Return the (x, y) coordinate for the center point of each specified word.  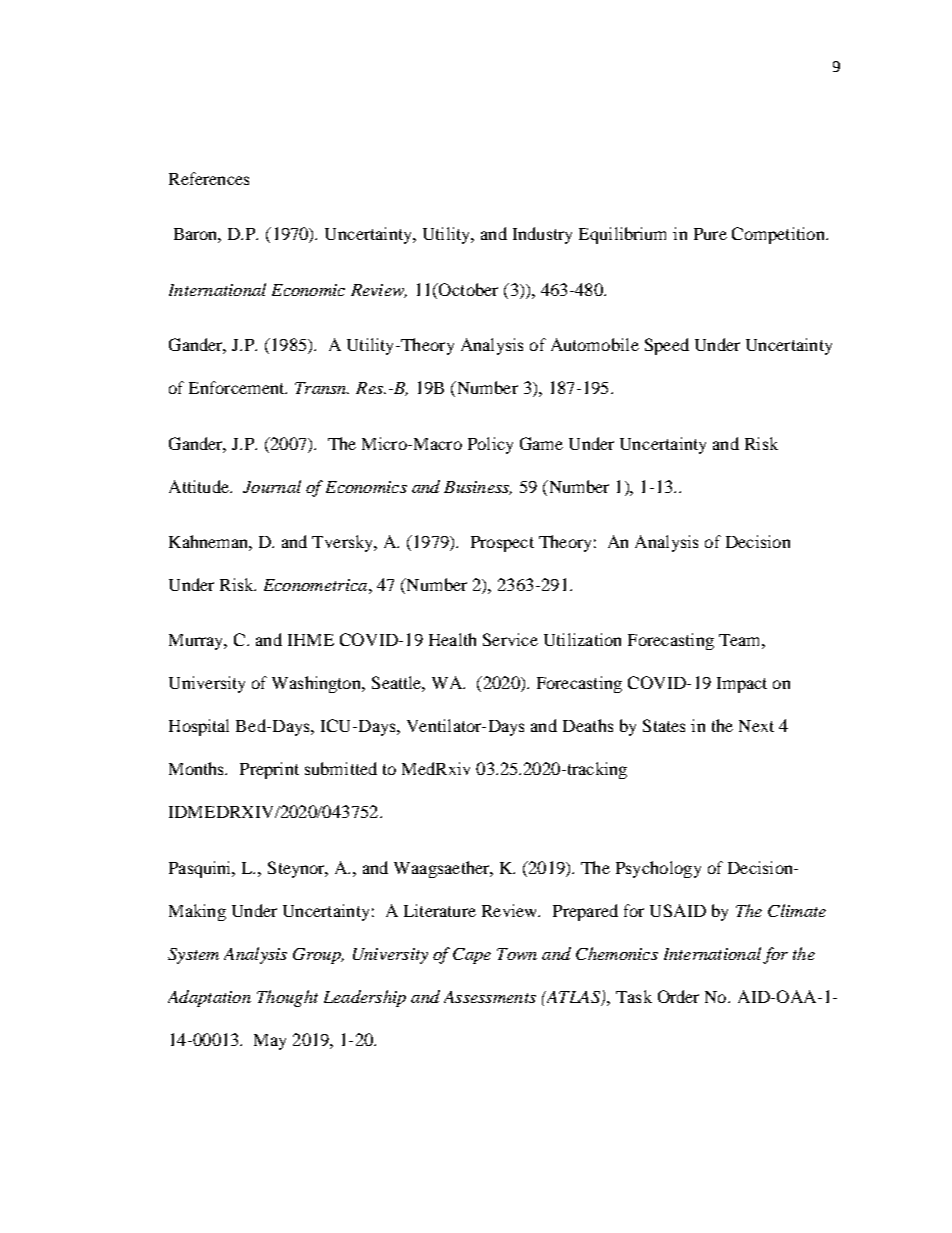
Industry (542, 235)
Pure (710, 234)
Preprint (269, 770)
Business (478, 488)
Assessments (490, 997)
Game (541, 443)
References (209, 178)
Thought (287, 998)
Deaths (588, 725)
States (664, 725)
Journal (272, 486)
